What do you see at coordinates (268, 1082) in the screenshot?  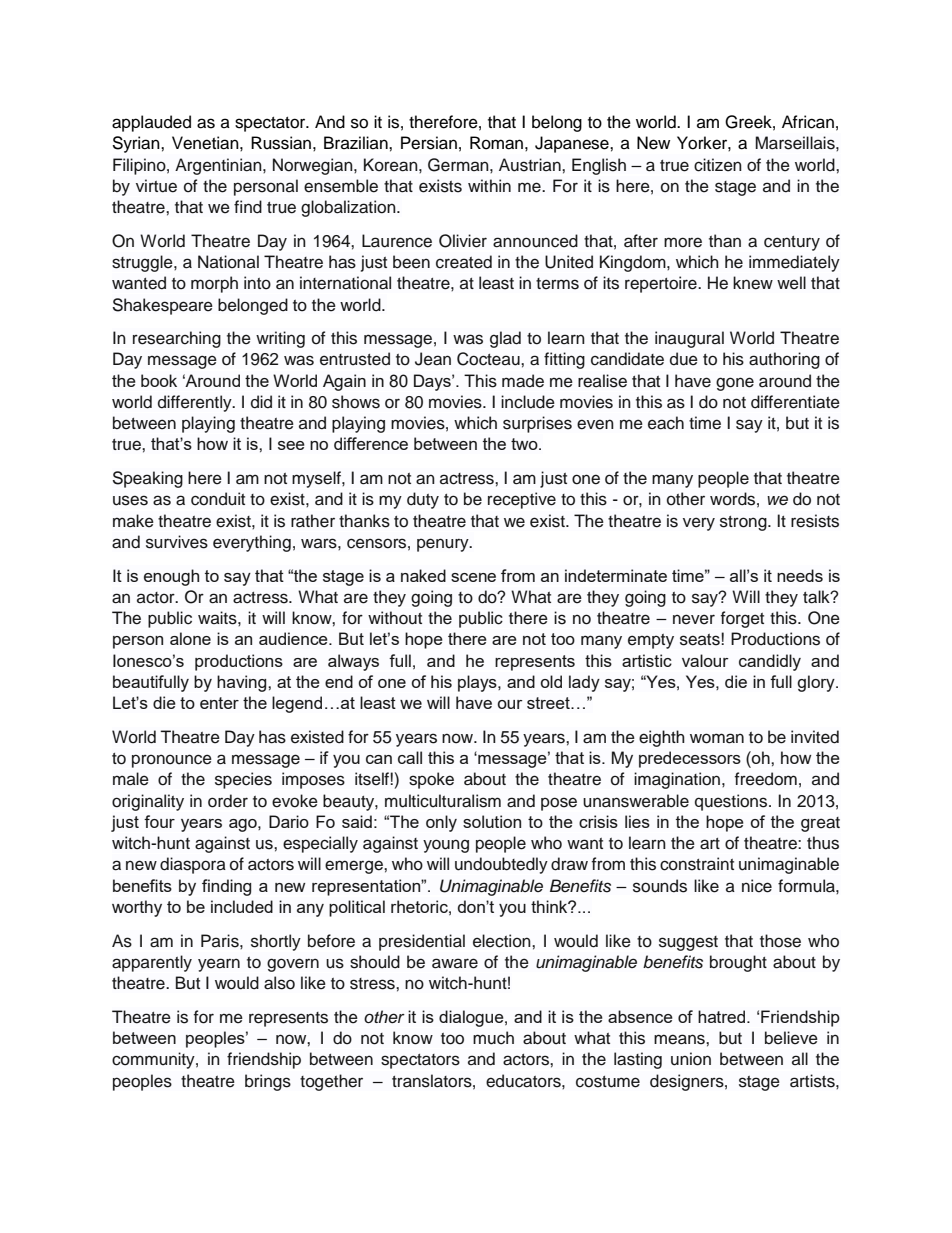 I see `brings` at bounding box center [268, 1082].
